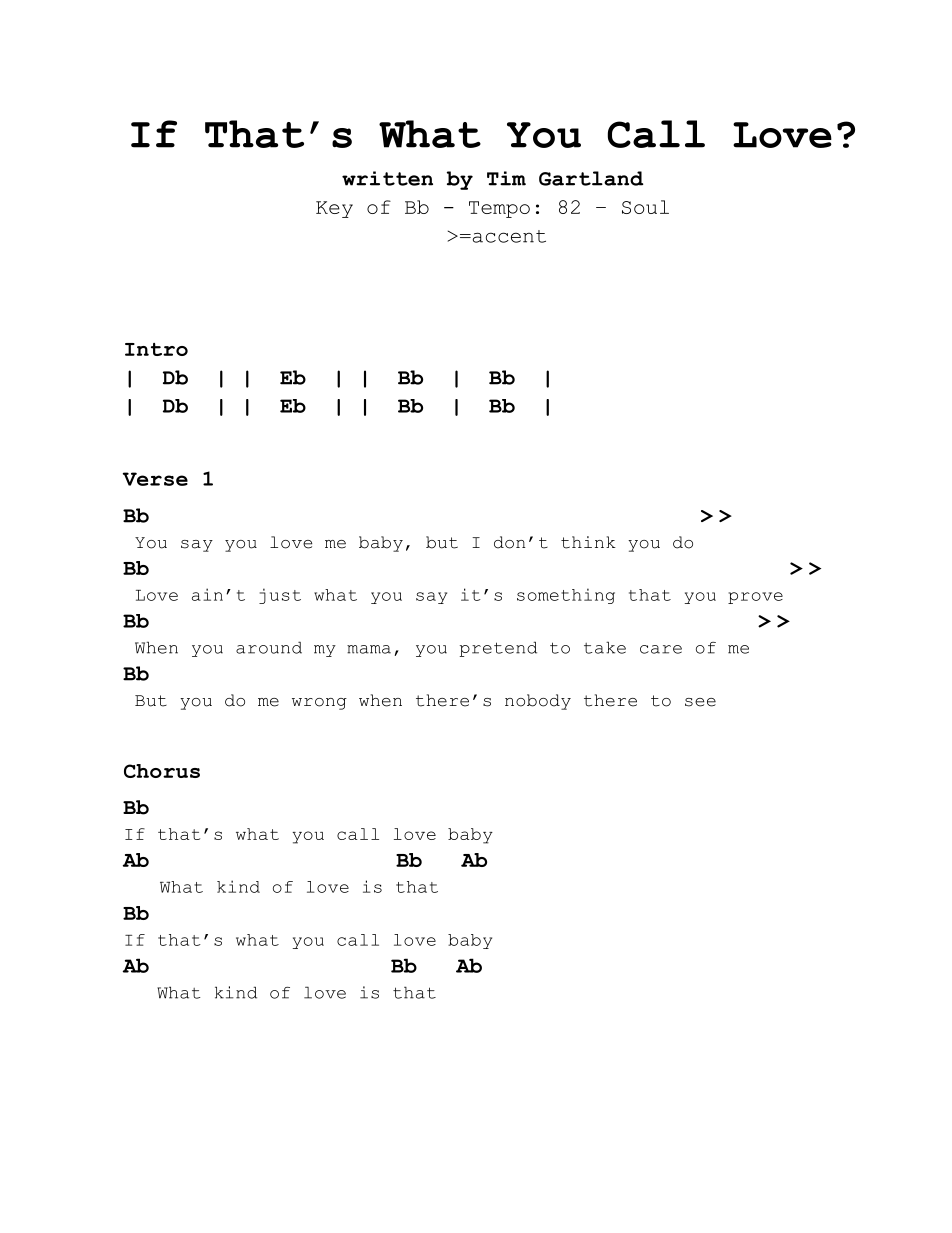 This document has width=952, height=1233. What do you see at coordinates (566, 596) in the document?
I see `something` at bounding box center [566, 596].
